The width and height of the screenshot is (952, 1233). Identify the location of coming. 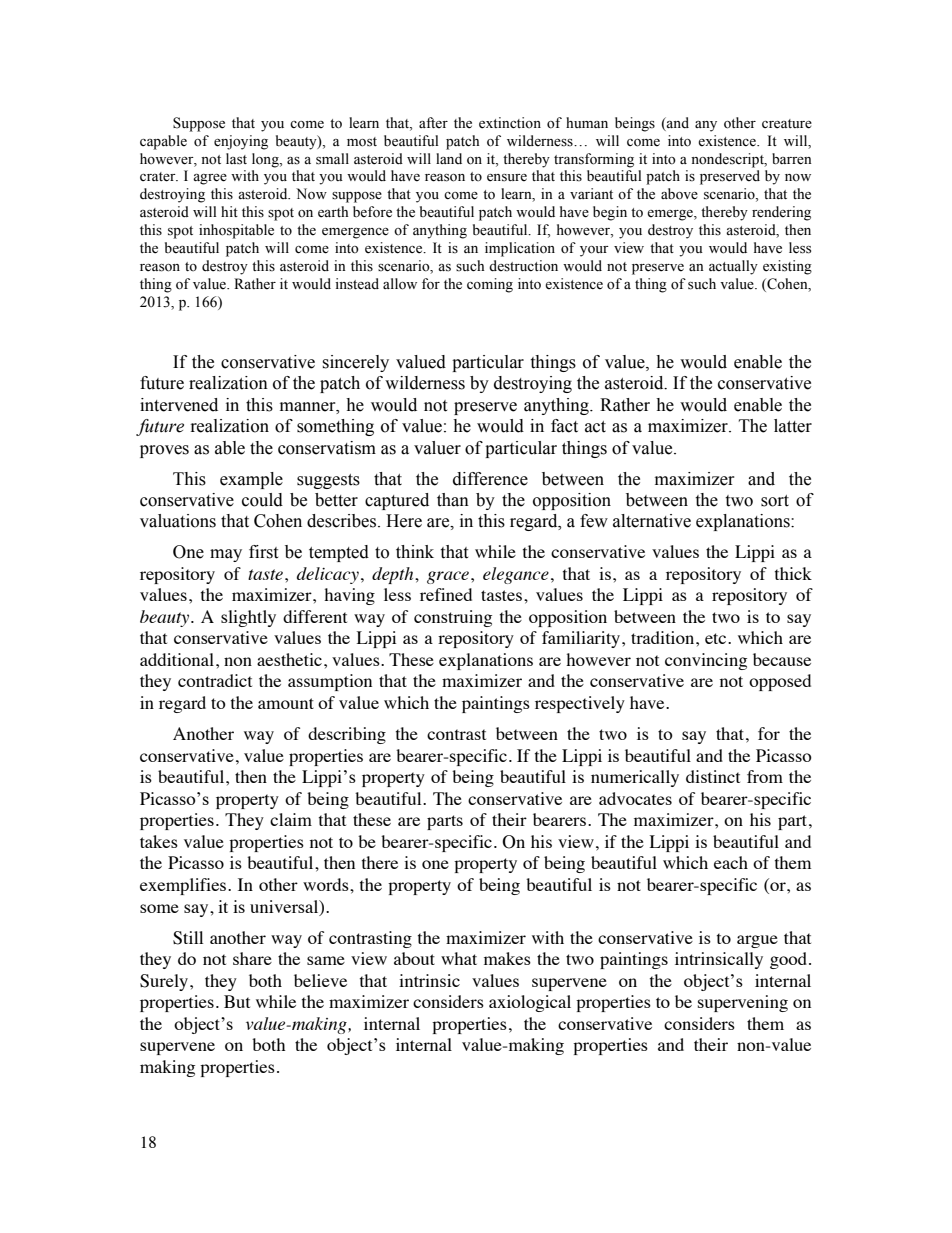
(490, 285).
